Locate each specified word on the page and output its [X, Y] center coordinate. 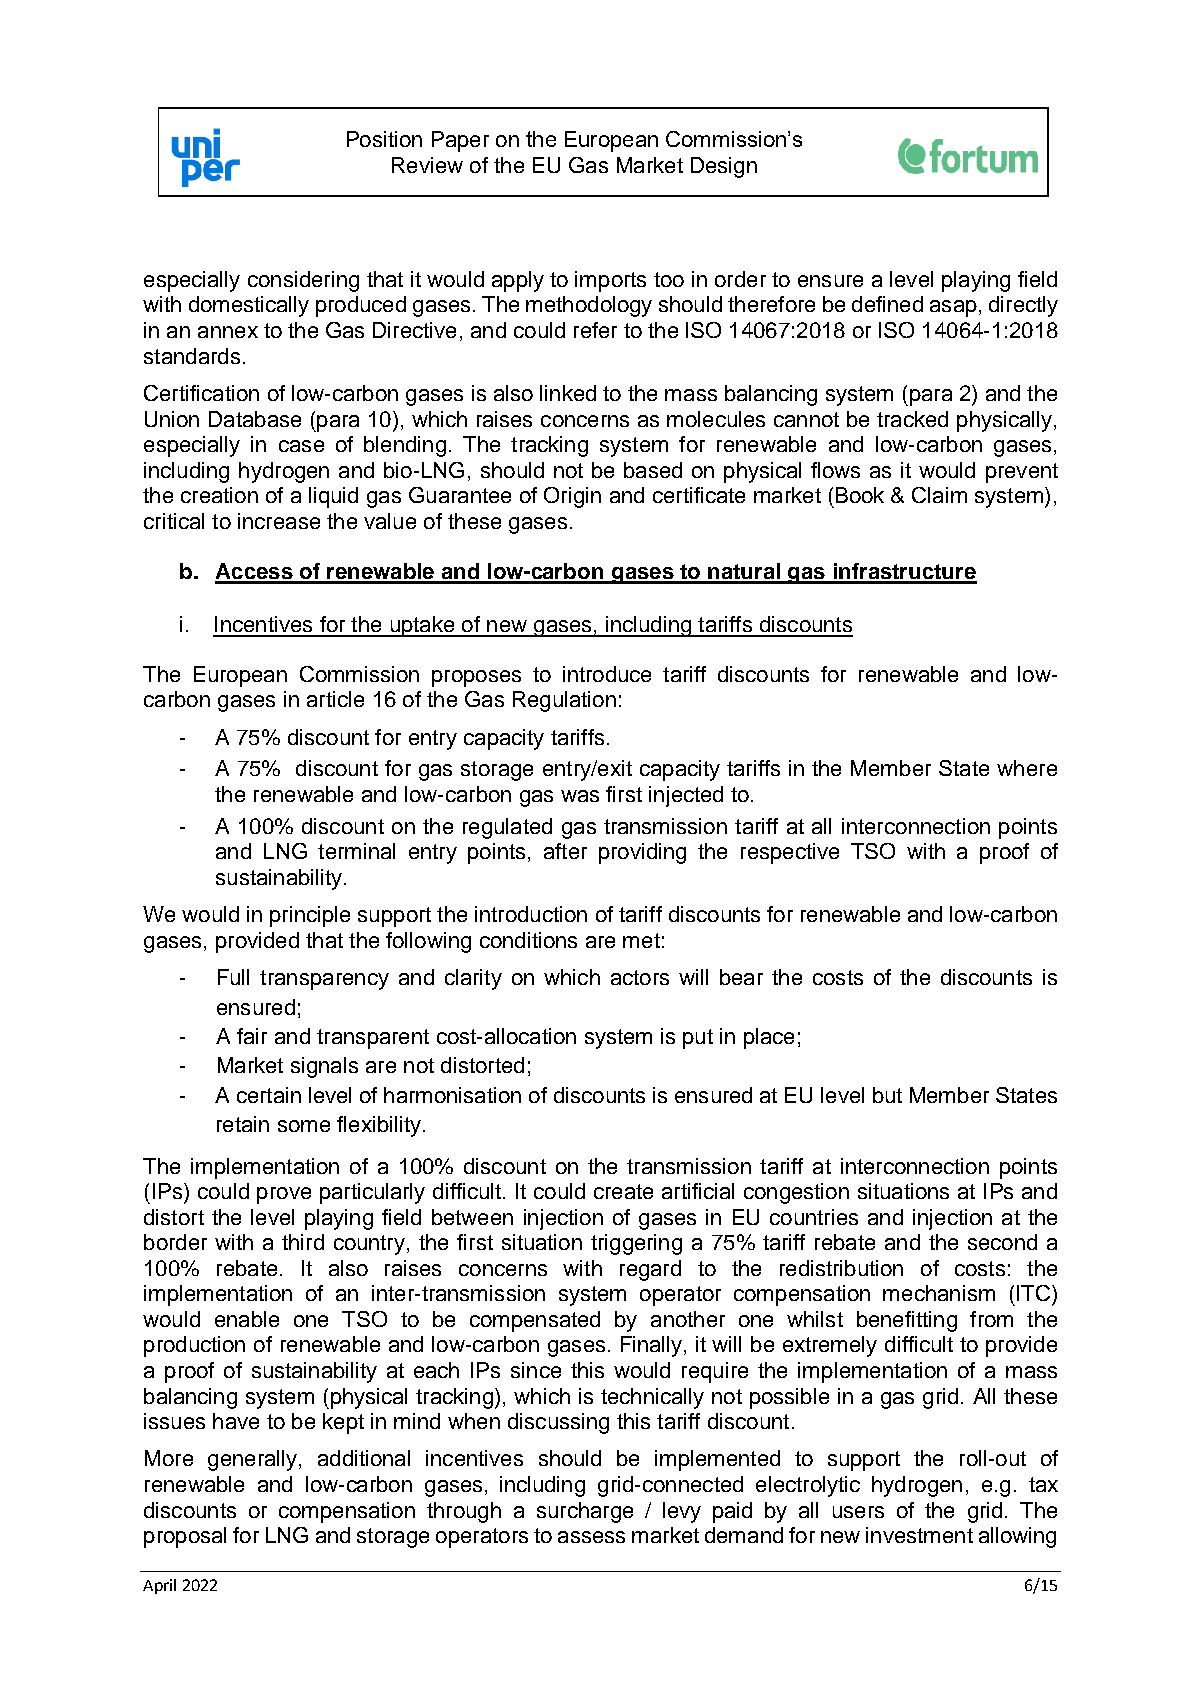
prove [284, 1195]
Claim [939, 495]
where [1027, 768]
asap [953, 308]
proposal [185, 1537]
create [623, 1191]
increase [279, 521]
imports [610, 281]
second [1002, 1242]
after [565, 851]
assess [591, 1537]
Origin [572, 497]
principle [310, 916]
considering [303, 281]
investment [919, 1535]
